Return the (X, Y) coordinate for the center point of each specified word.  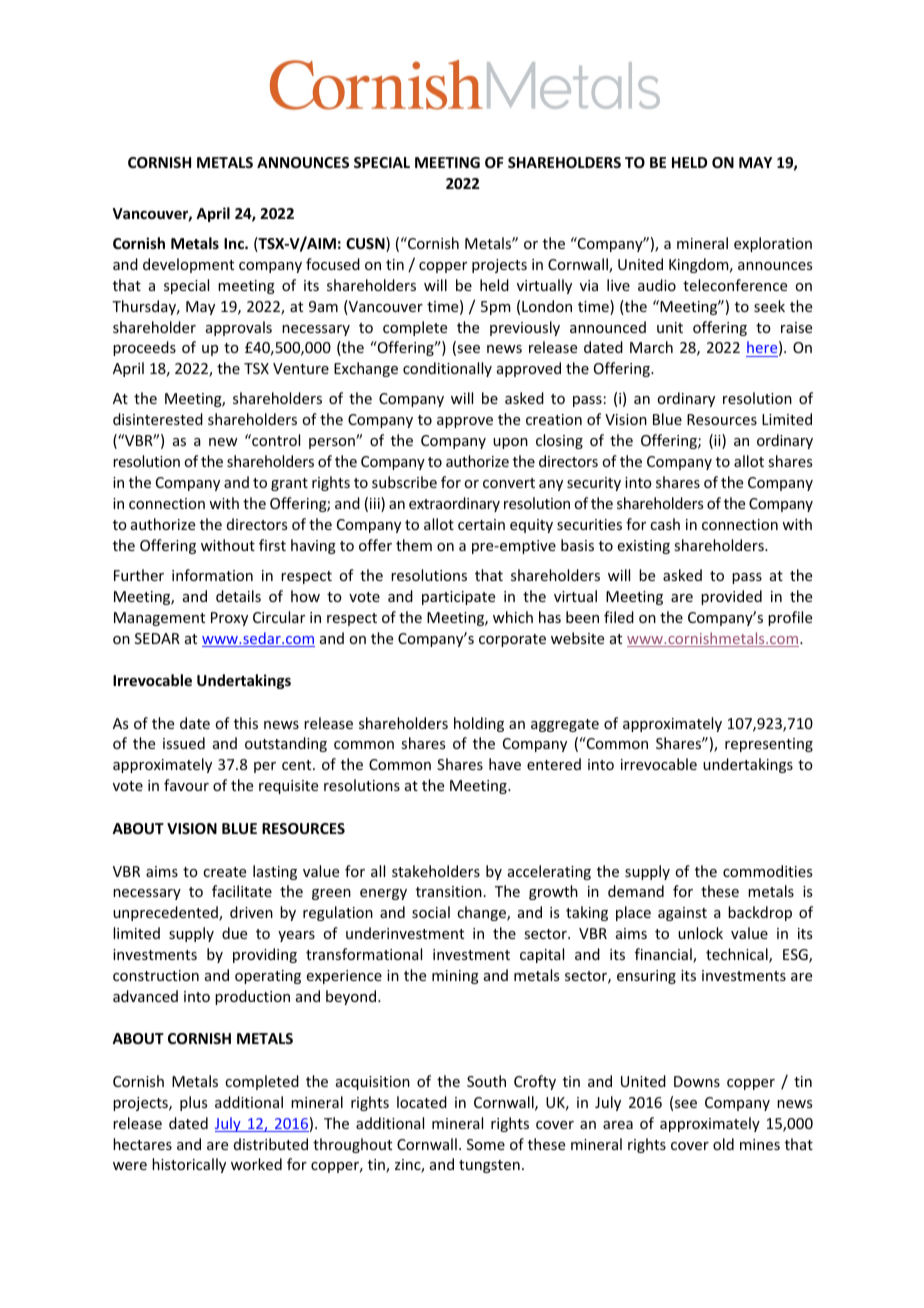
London (547, 306)
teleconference (735, 285)
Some (486, 1144)
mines (760, 1144)
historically (189, 1165)
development (188, 265)
